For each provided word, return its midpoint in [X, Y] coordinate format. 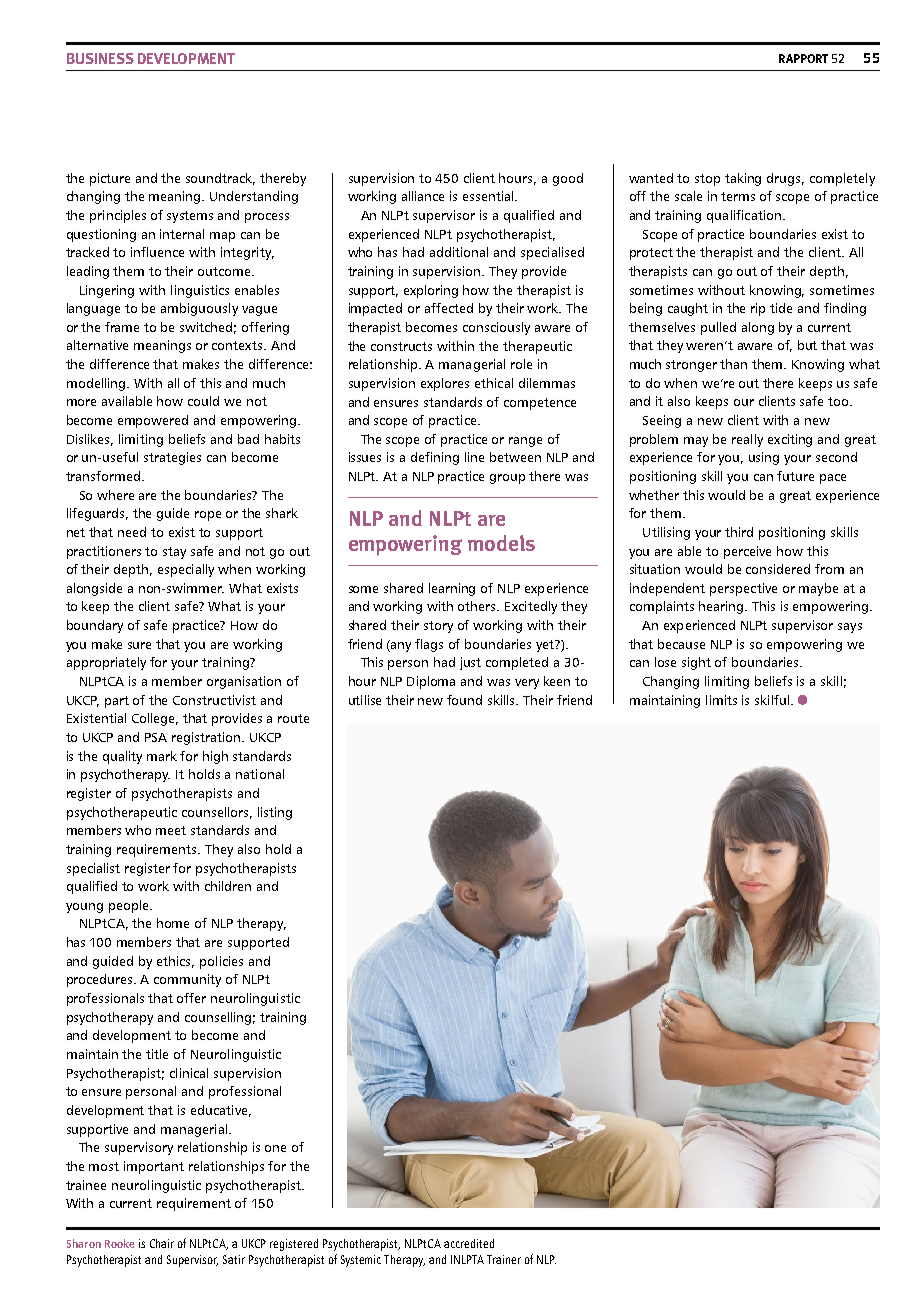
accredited [469, 1243]
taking [743, 179]
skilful [772, 700]
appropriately [106, 663]
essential [489, 196]
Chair [162, 1243]
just [470, 663]
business [100, 58]
